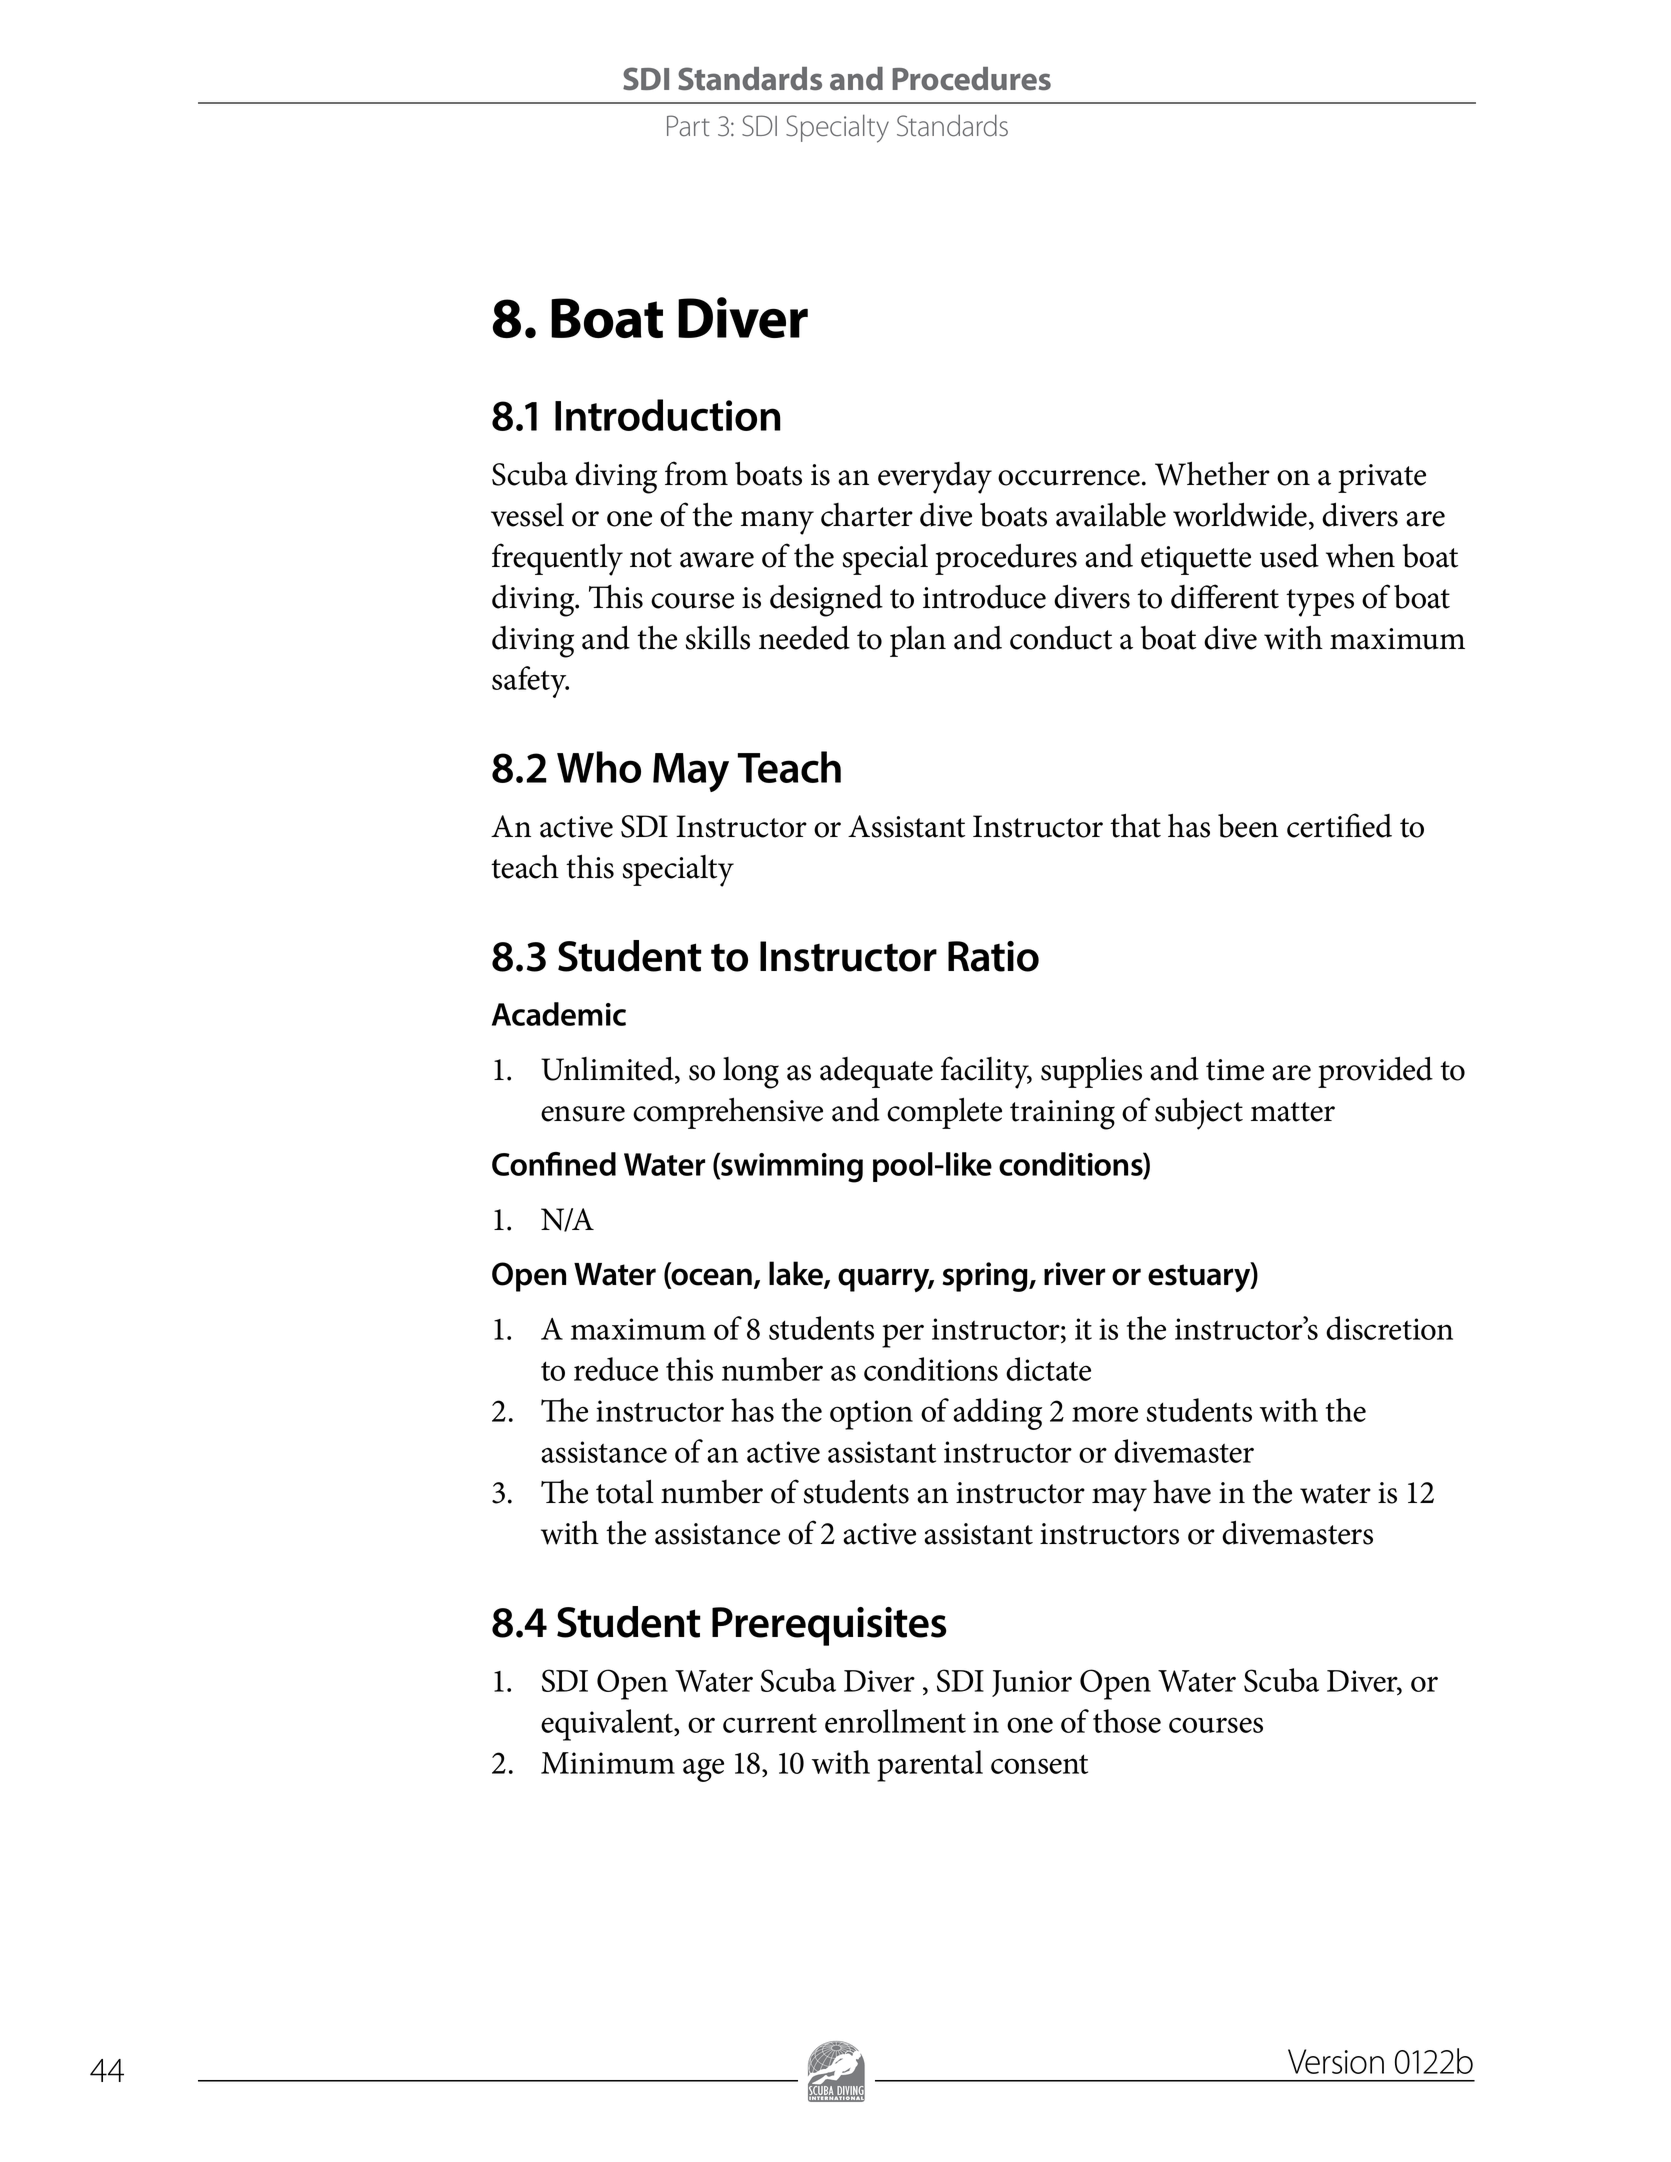  I want to click on Part, so click(688, 126).
